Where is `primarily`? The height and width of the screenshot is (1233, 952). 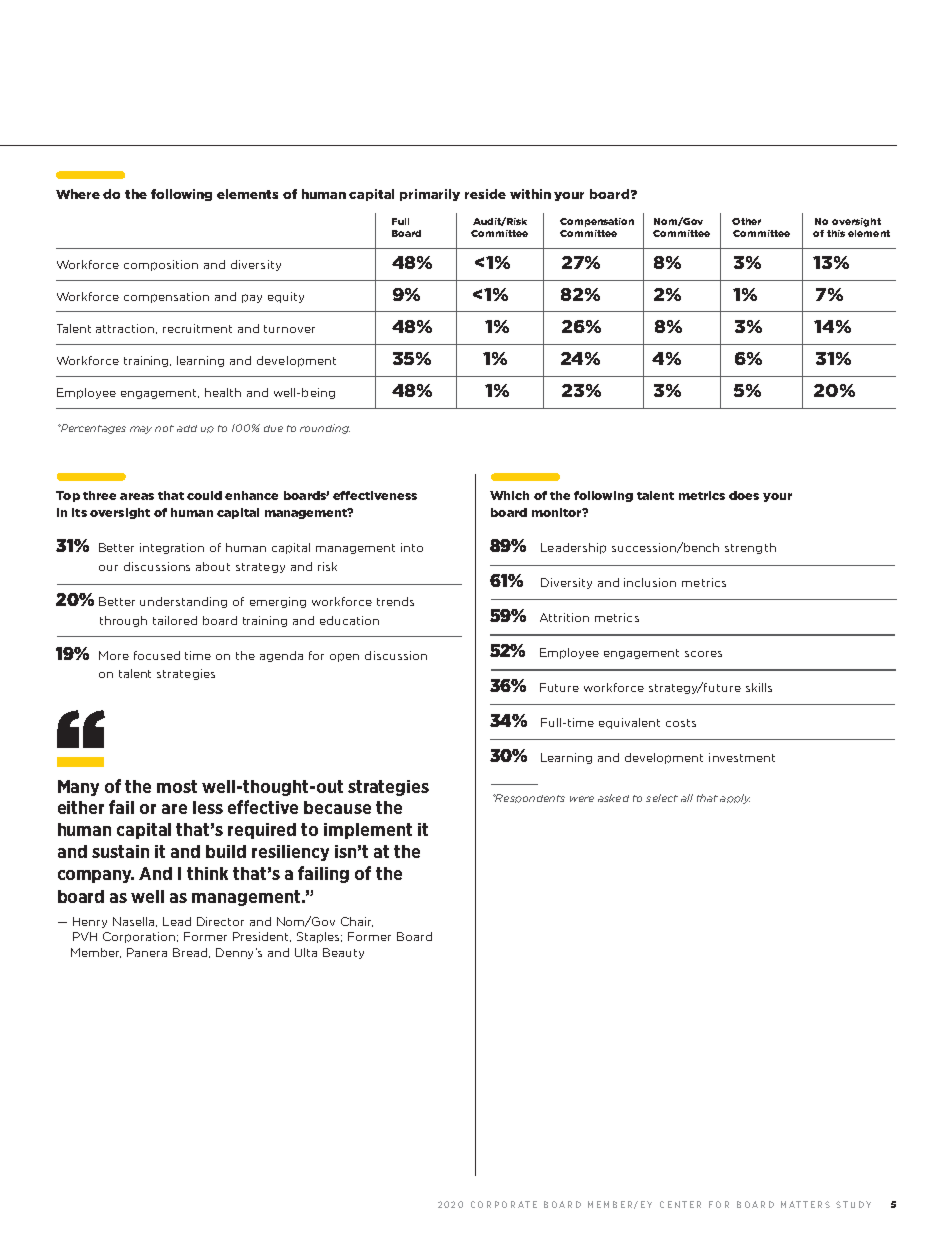
primarily is located at coordinates (430, 195).
